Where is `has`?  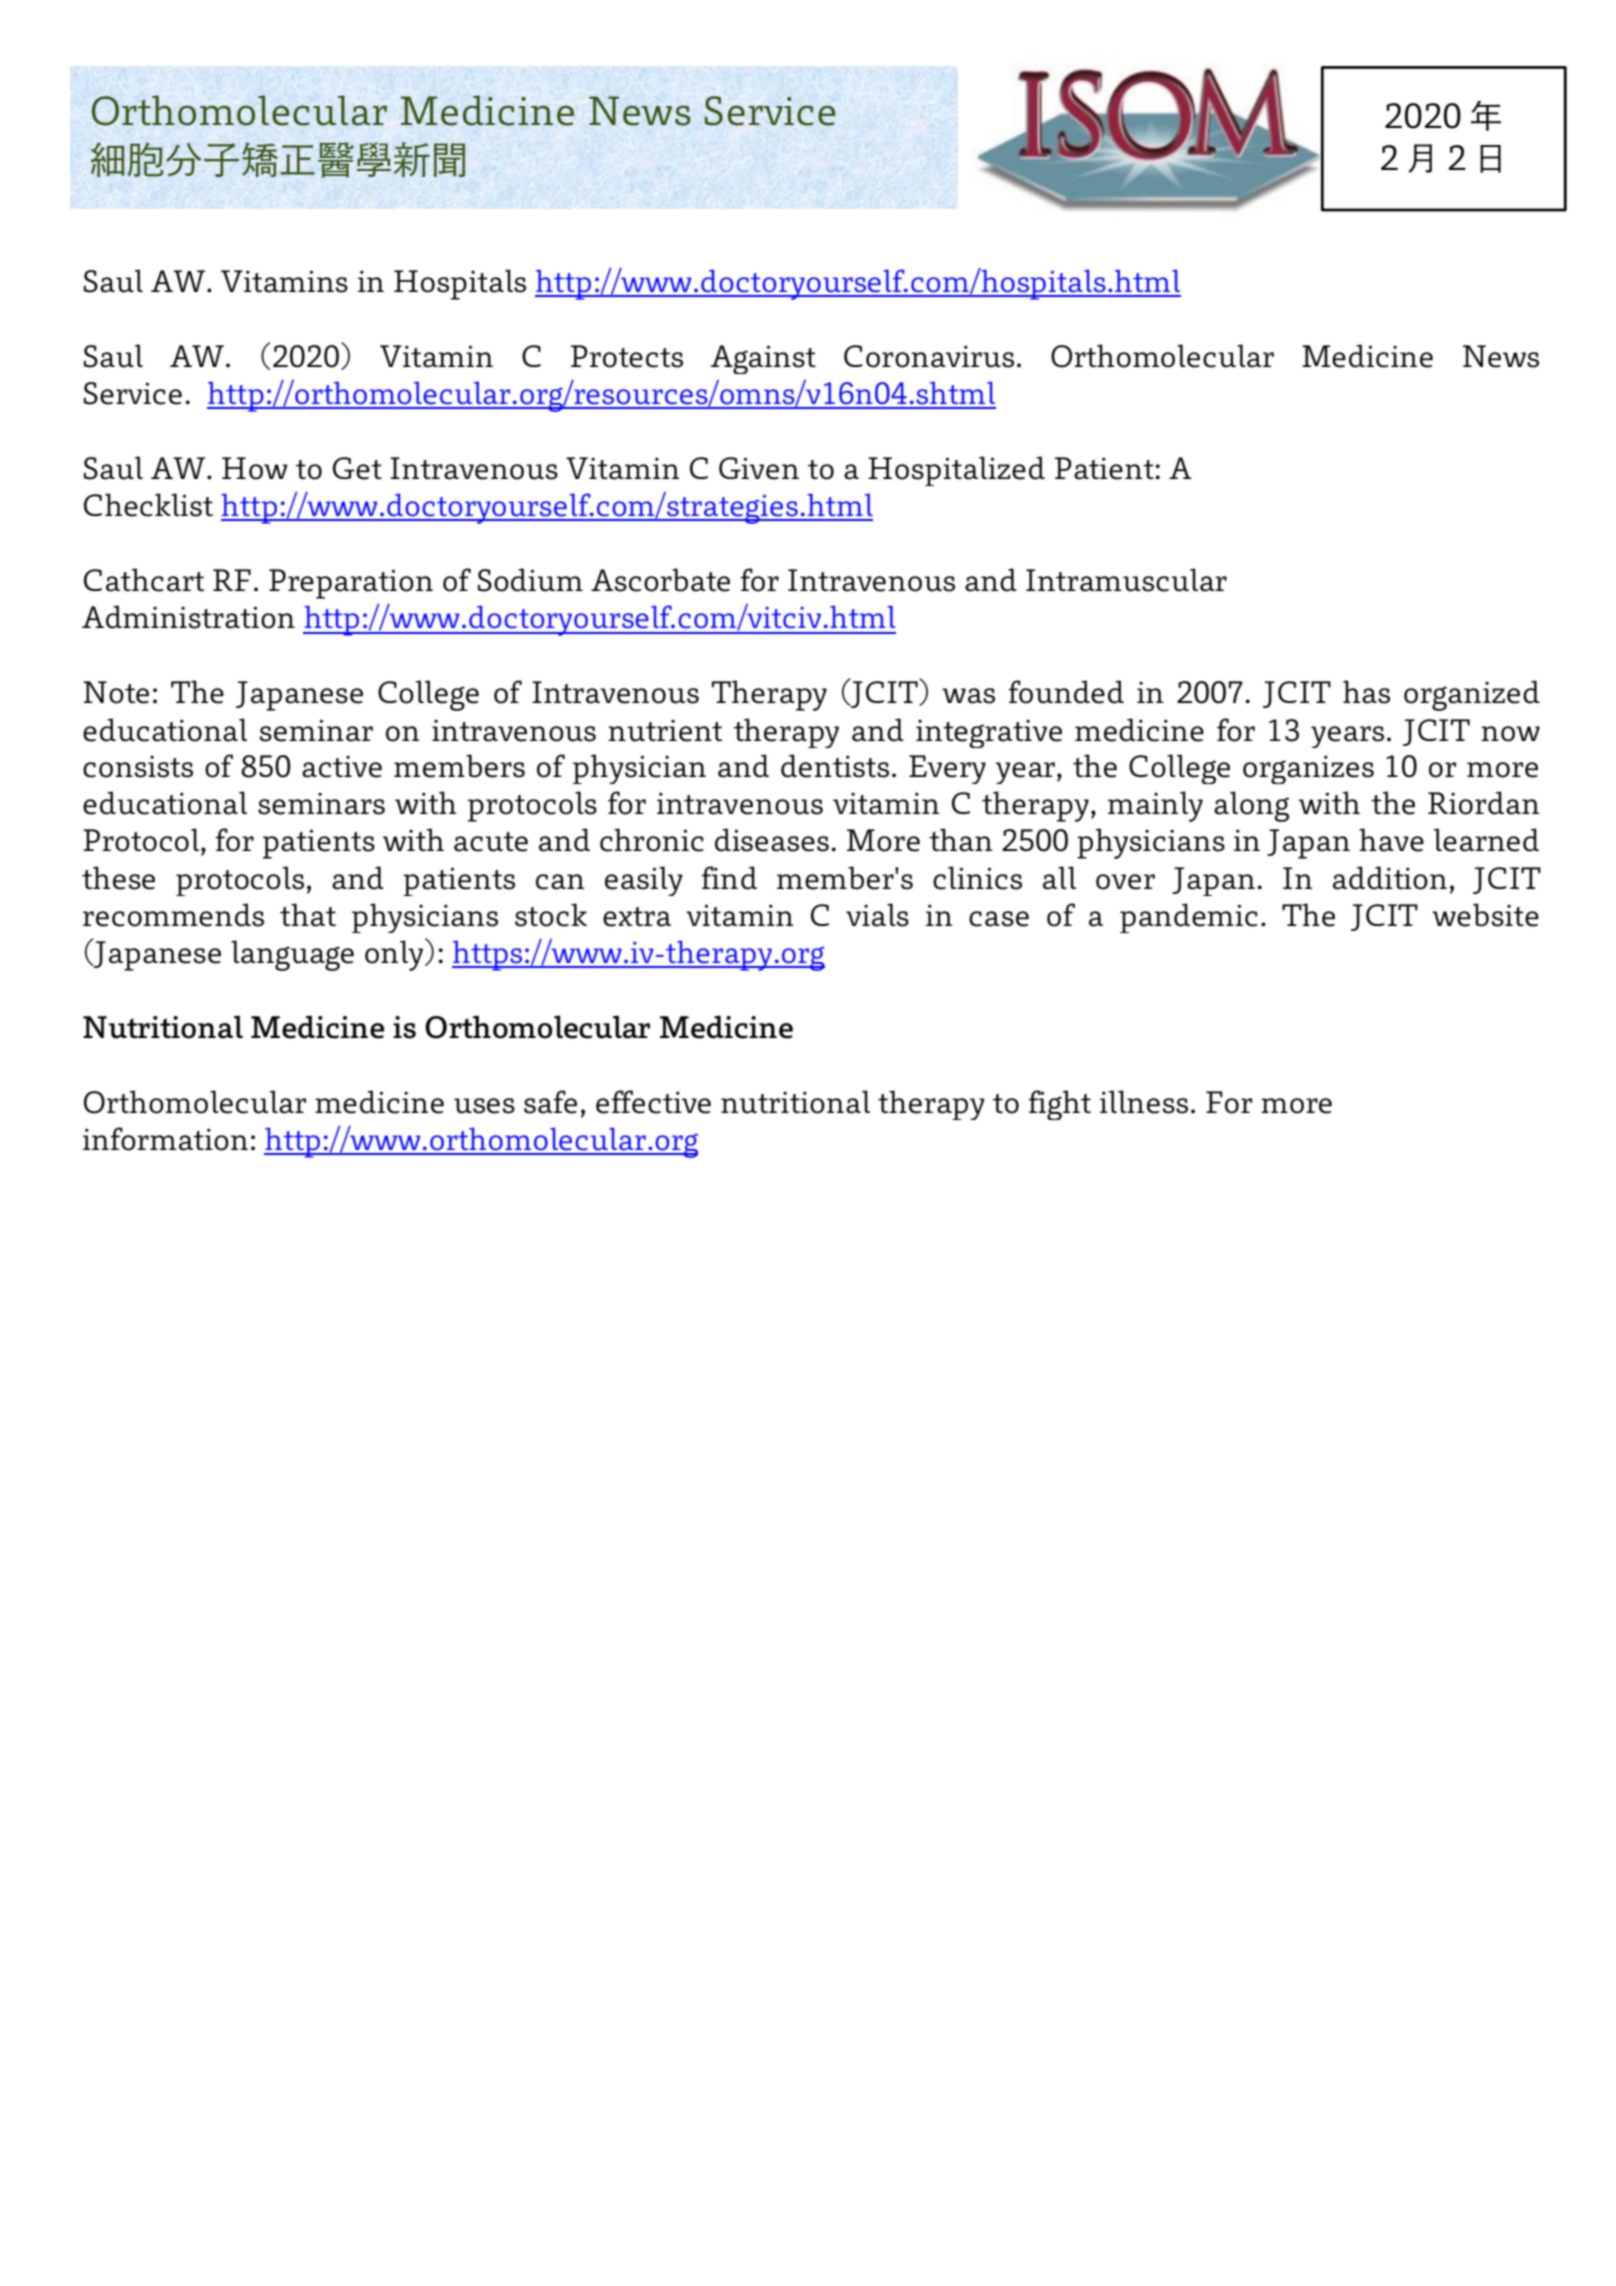 has is located at coordinates (1366, 692).
